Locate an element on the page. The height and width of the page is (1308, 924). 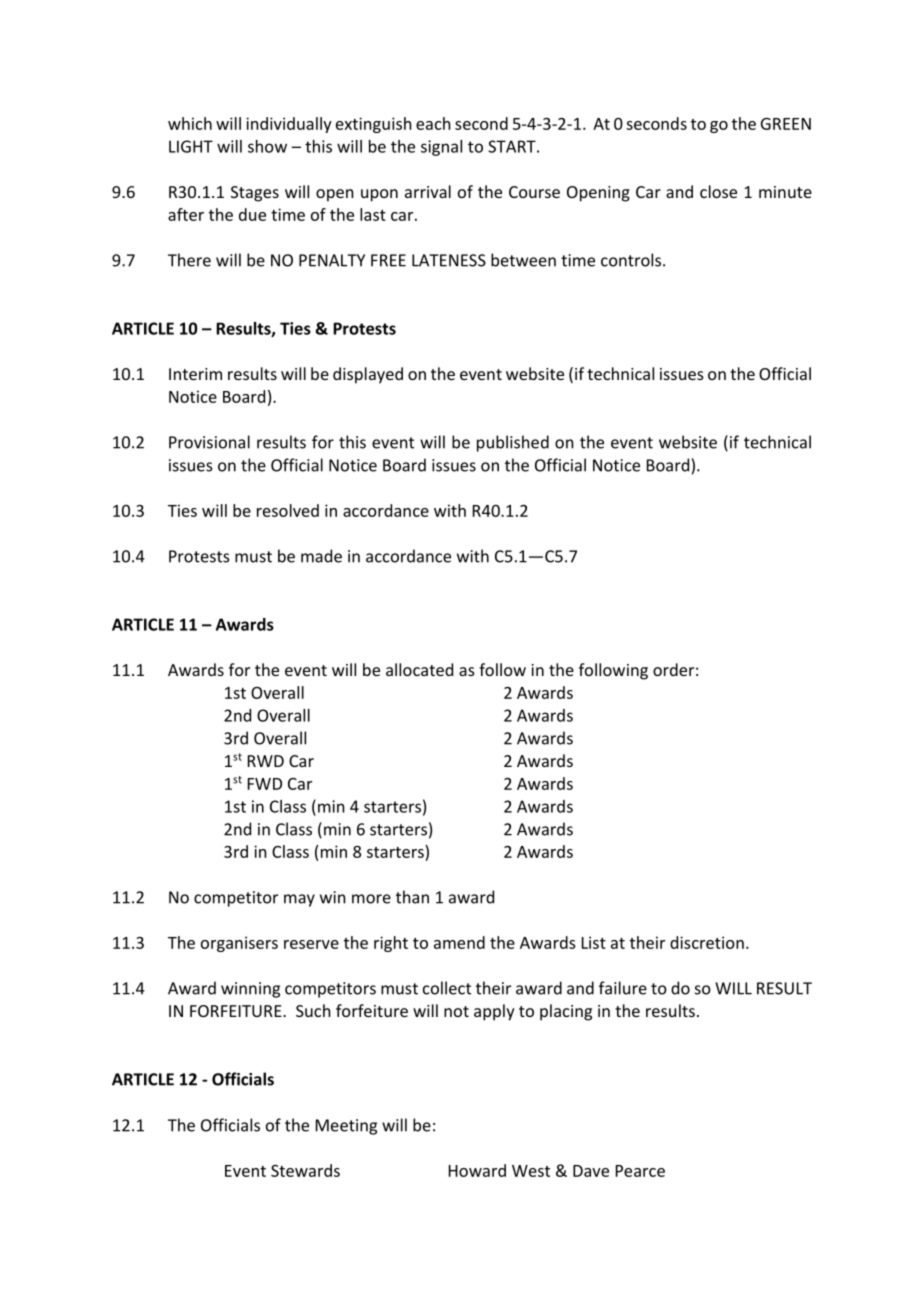
allocated is located at coordinates (419, 669).
